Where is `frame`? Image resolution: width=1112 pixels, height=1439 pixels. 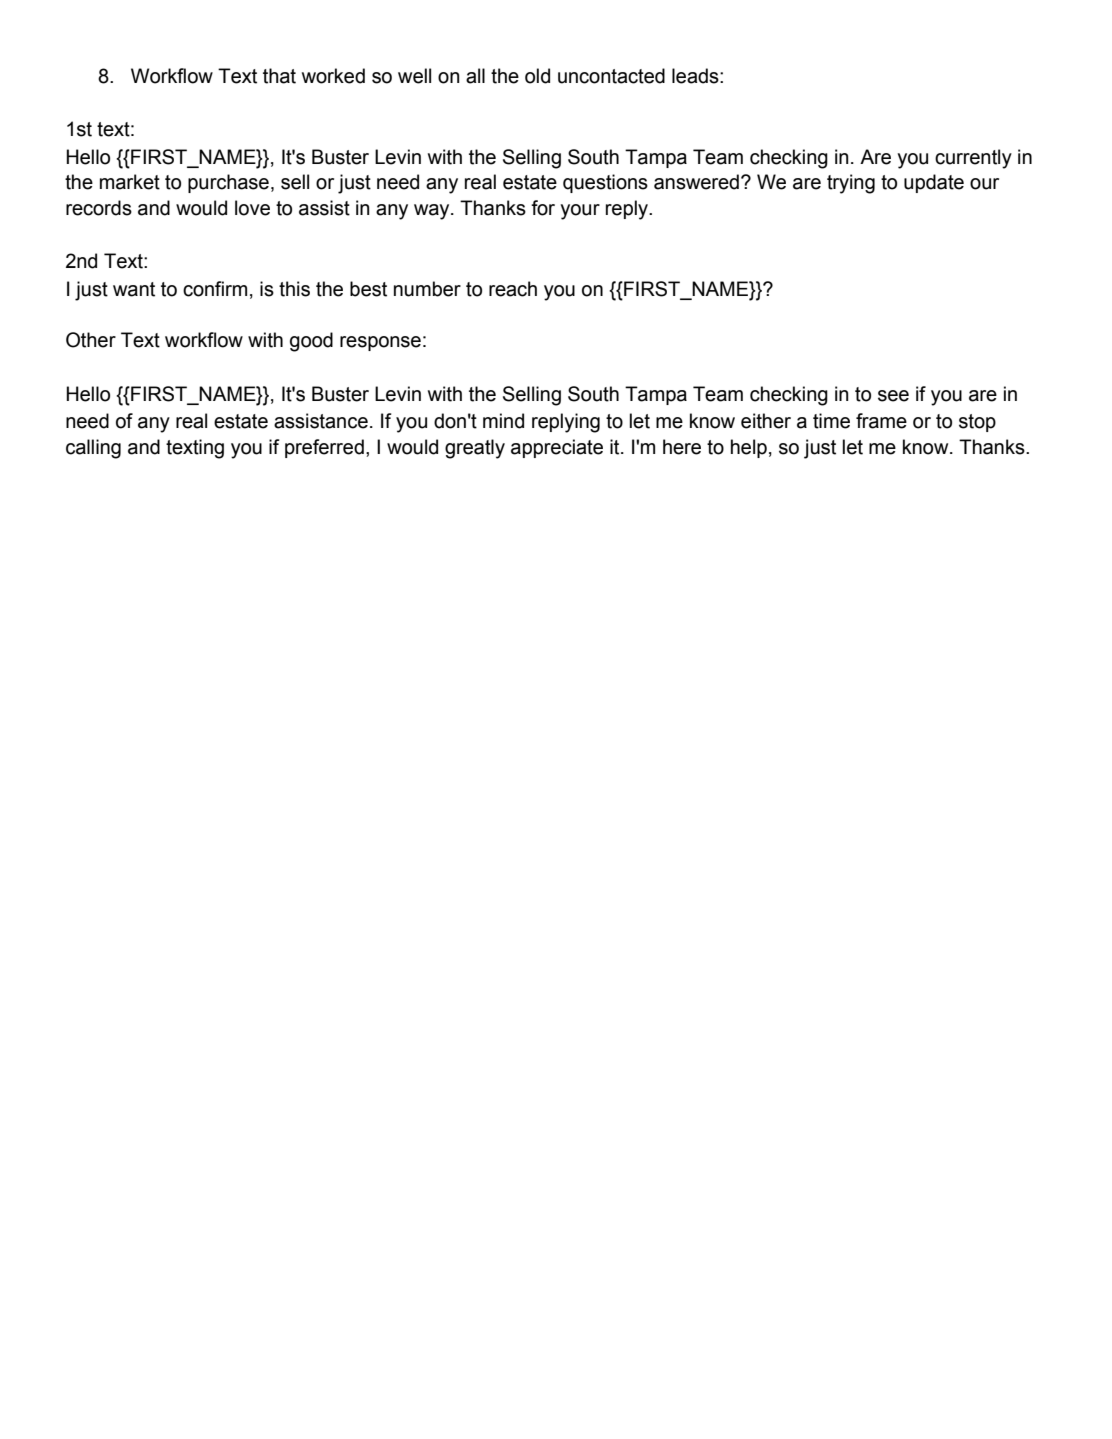 frame is located at coordinates (881, 421).
